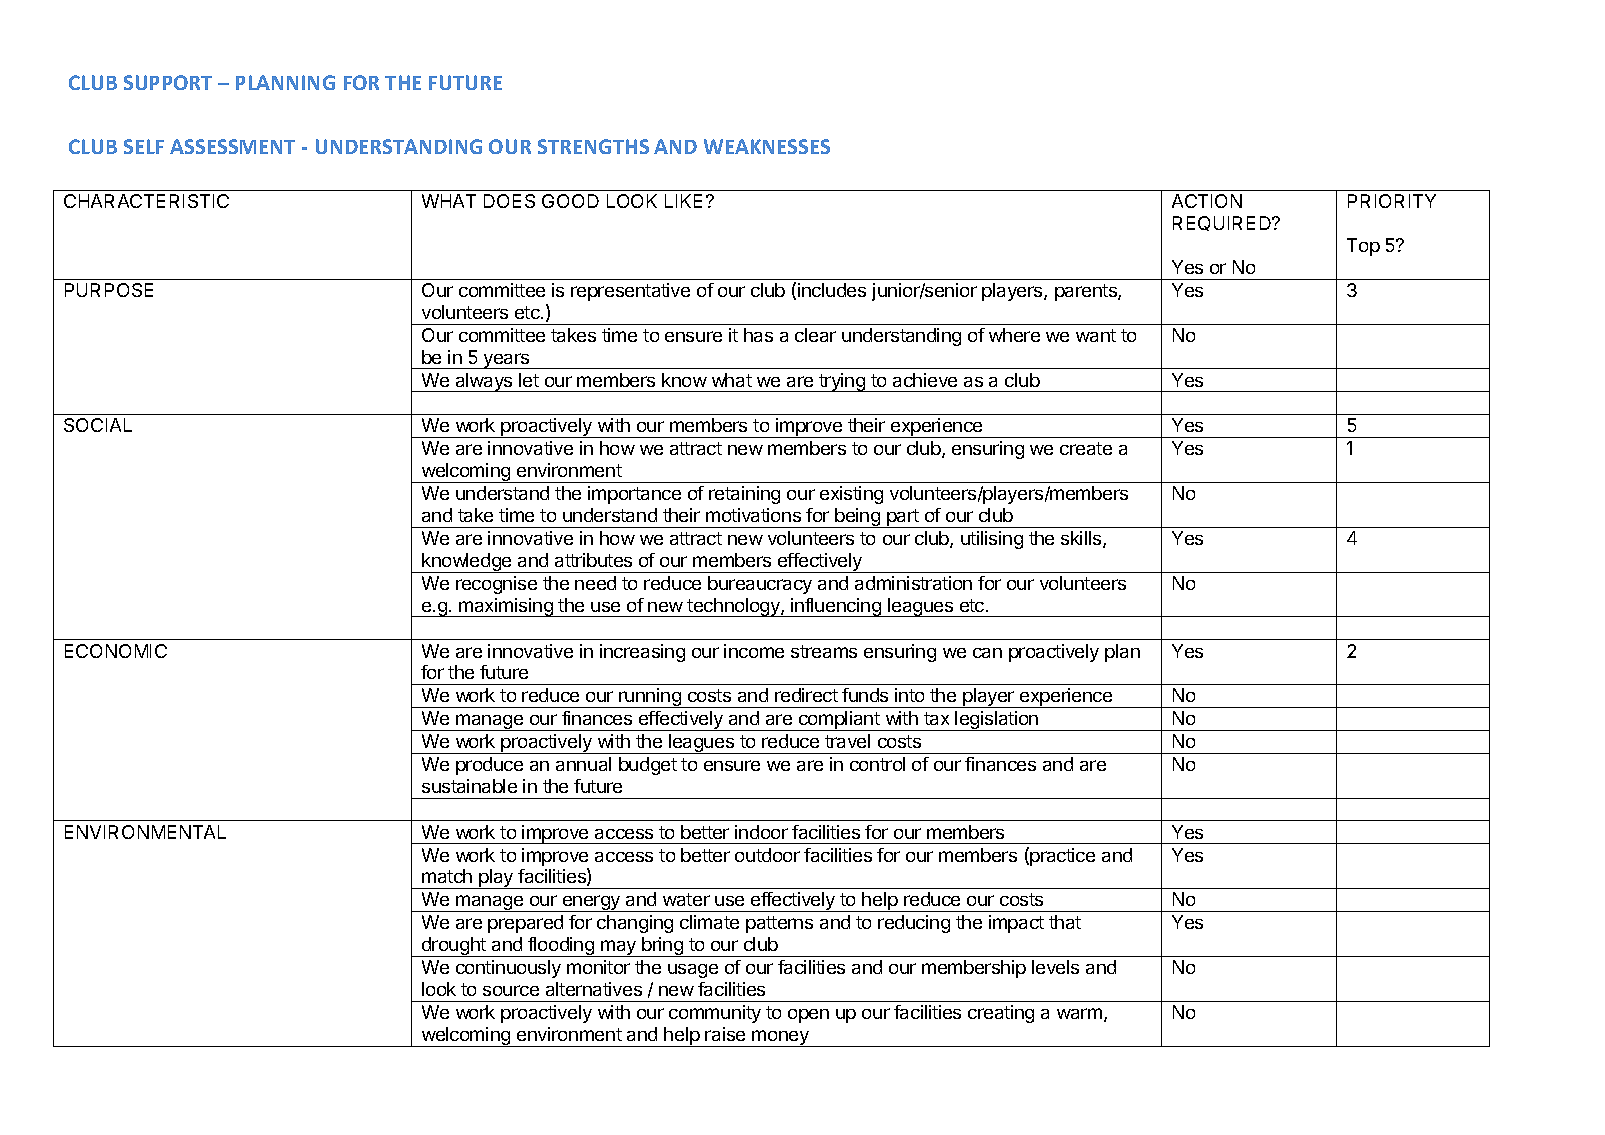 Image resolution: width=1605 pixels, height=1135 pixels. What do you see at coordinates (1207, 201) in the screenshot?
I see `ACTION` at bounding box center [1207, 201].
